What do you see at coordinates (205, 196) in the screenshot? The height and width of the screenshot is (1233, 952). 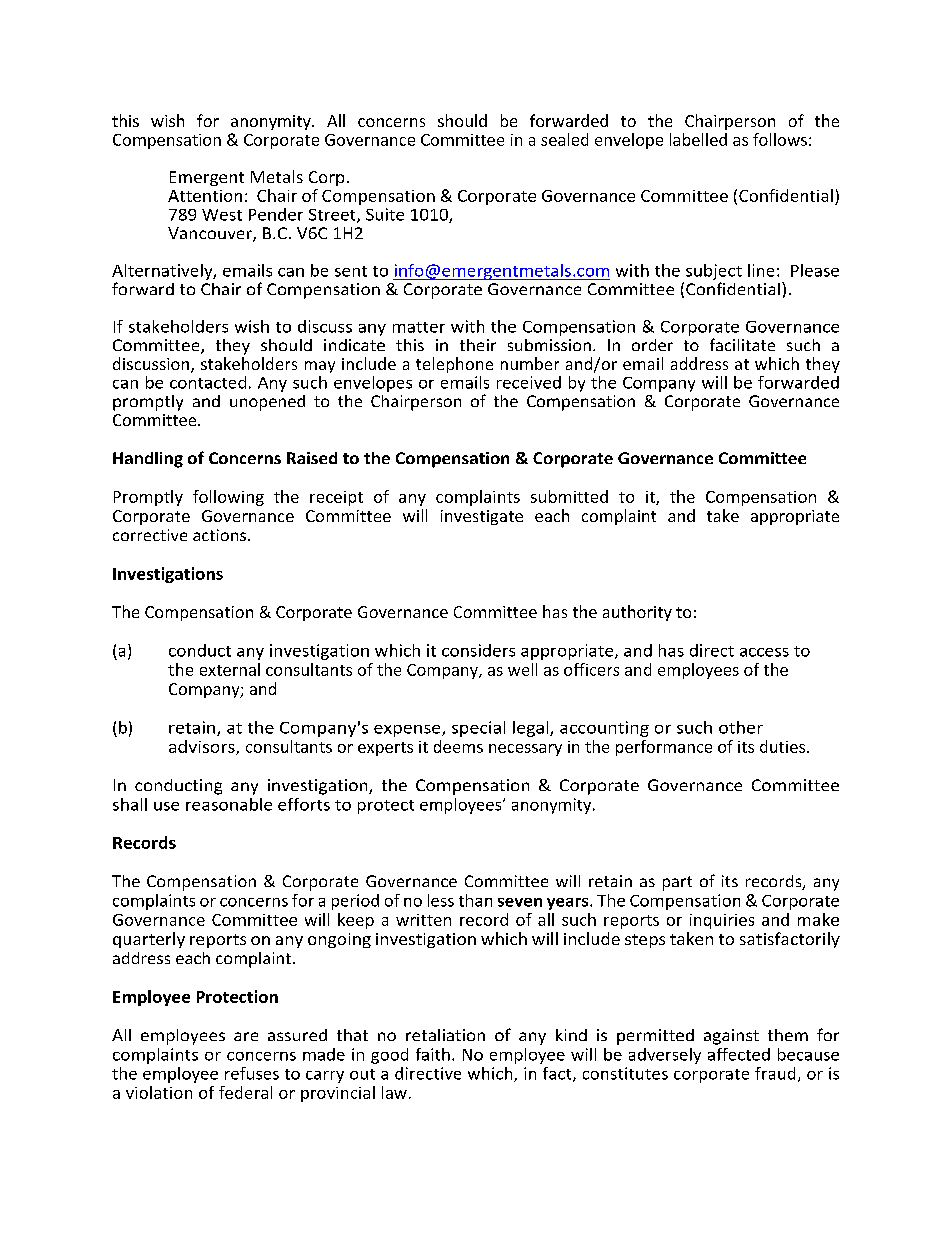 I see `Attention` at bounding box center [205, 196].
